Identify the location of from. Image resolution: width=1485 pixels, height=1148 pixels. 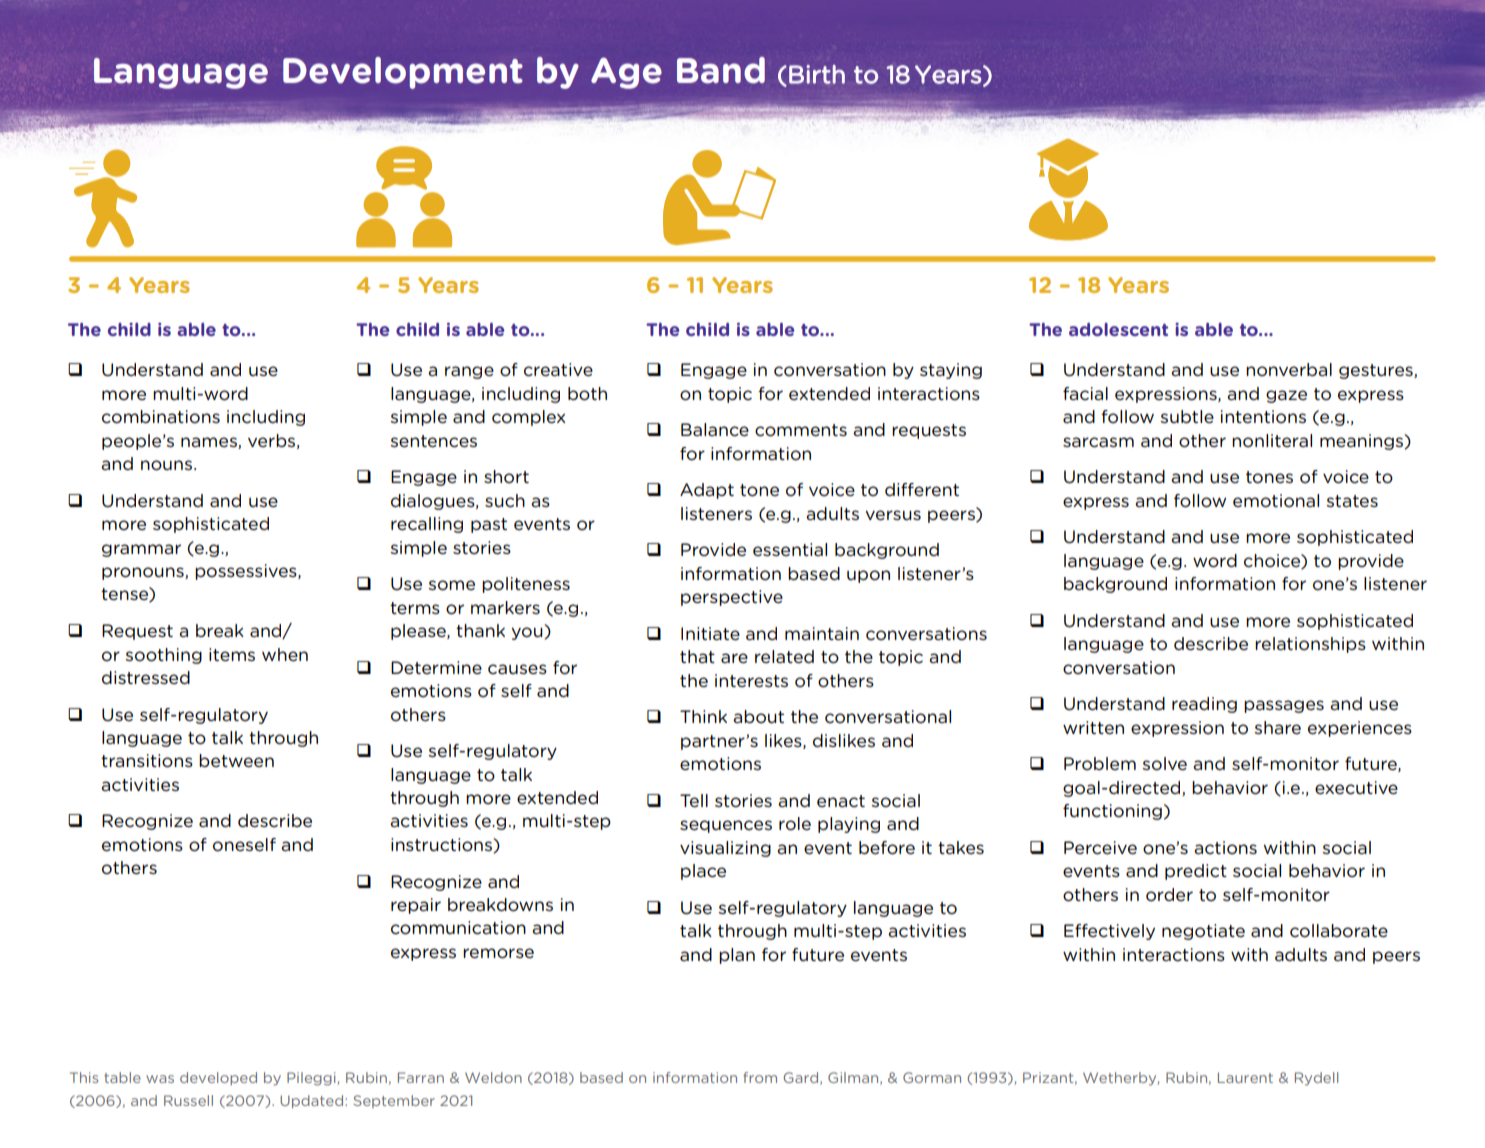
(760, 1077).
